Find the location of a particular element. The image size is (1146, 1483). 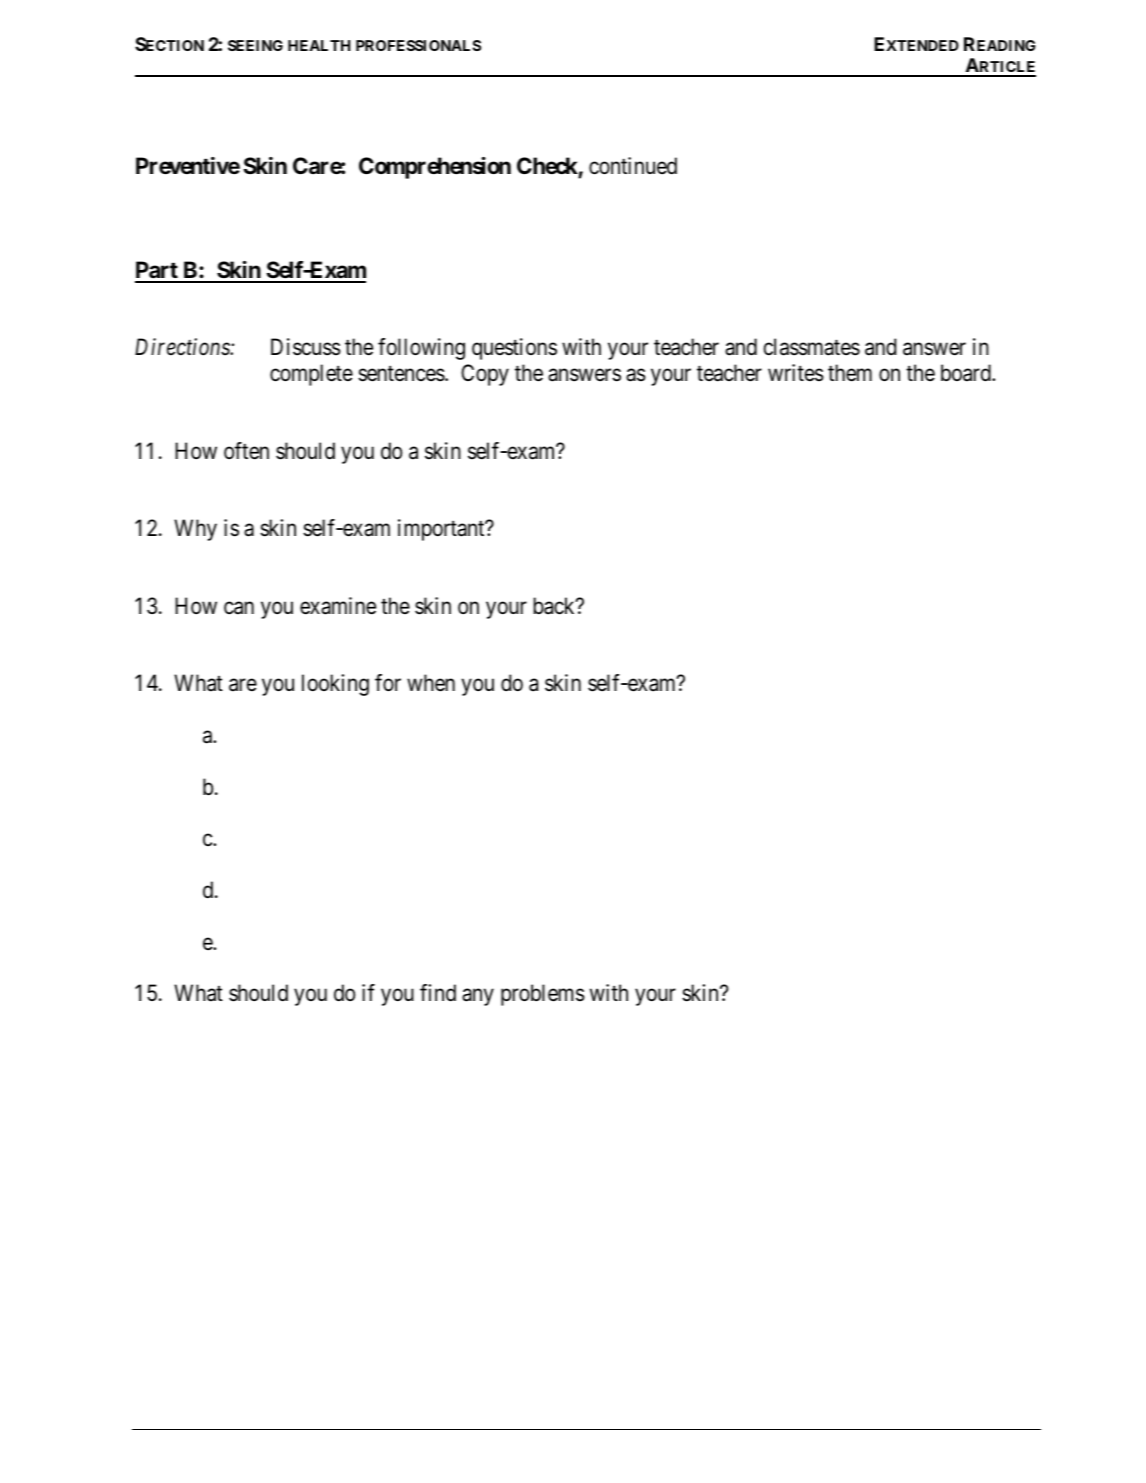

back is located at coordinates (555, 606).
